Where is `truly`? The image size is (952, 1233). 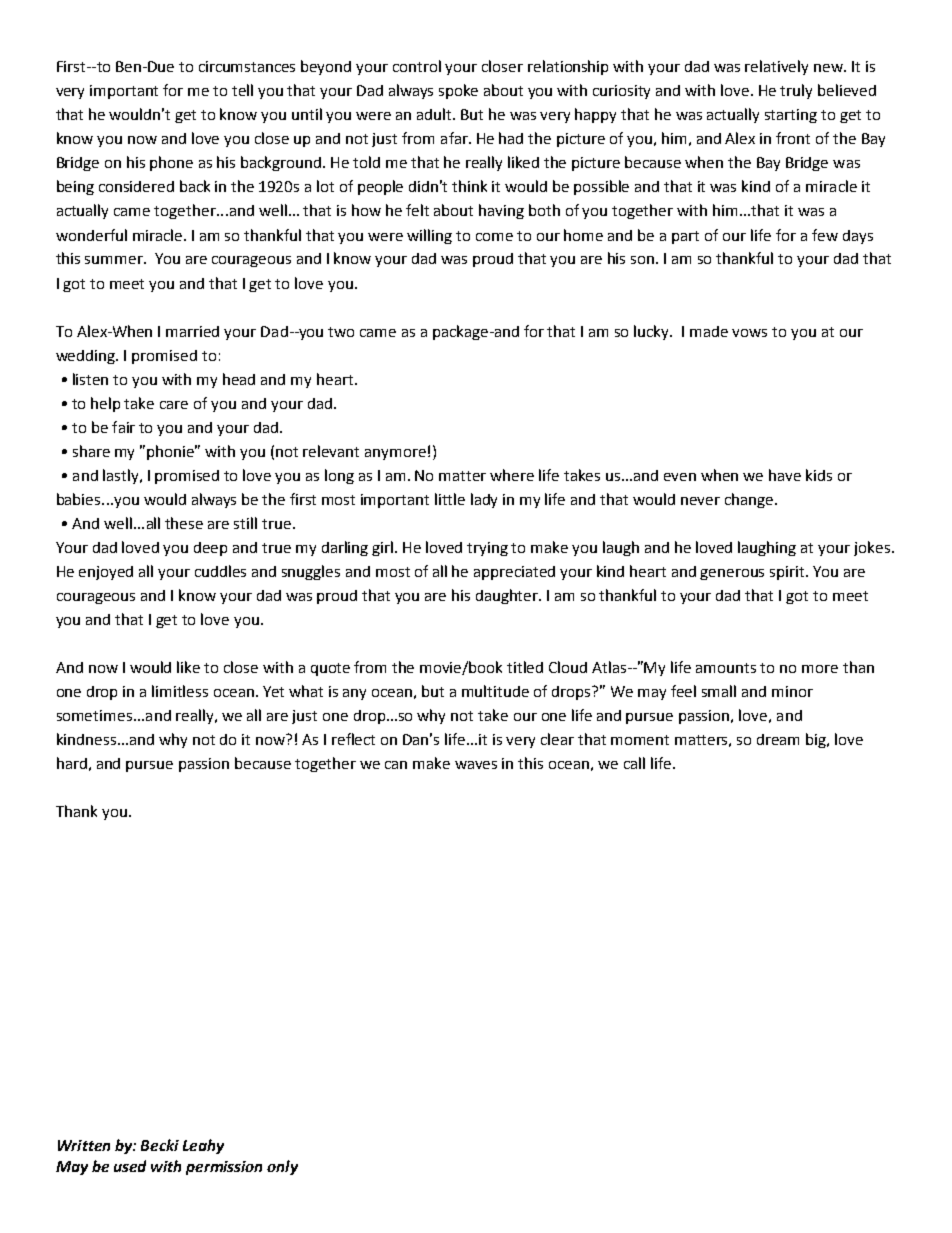
truly is located at coordinates (796, 91).
